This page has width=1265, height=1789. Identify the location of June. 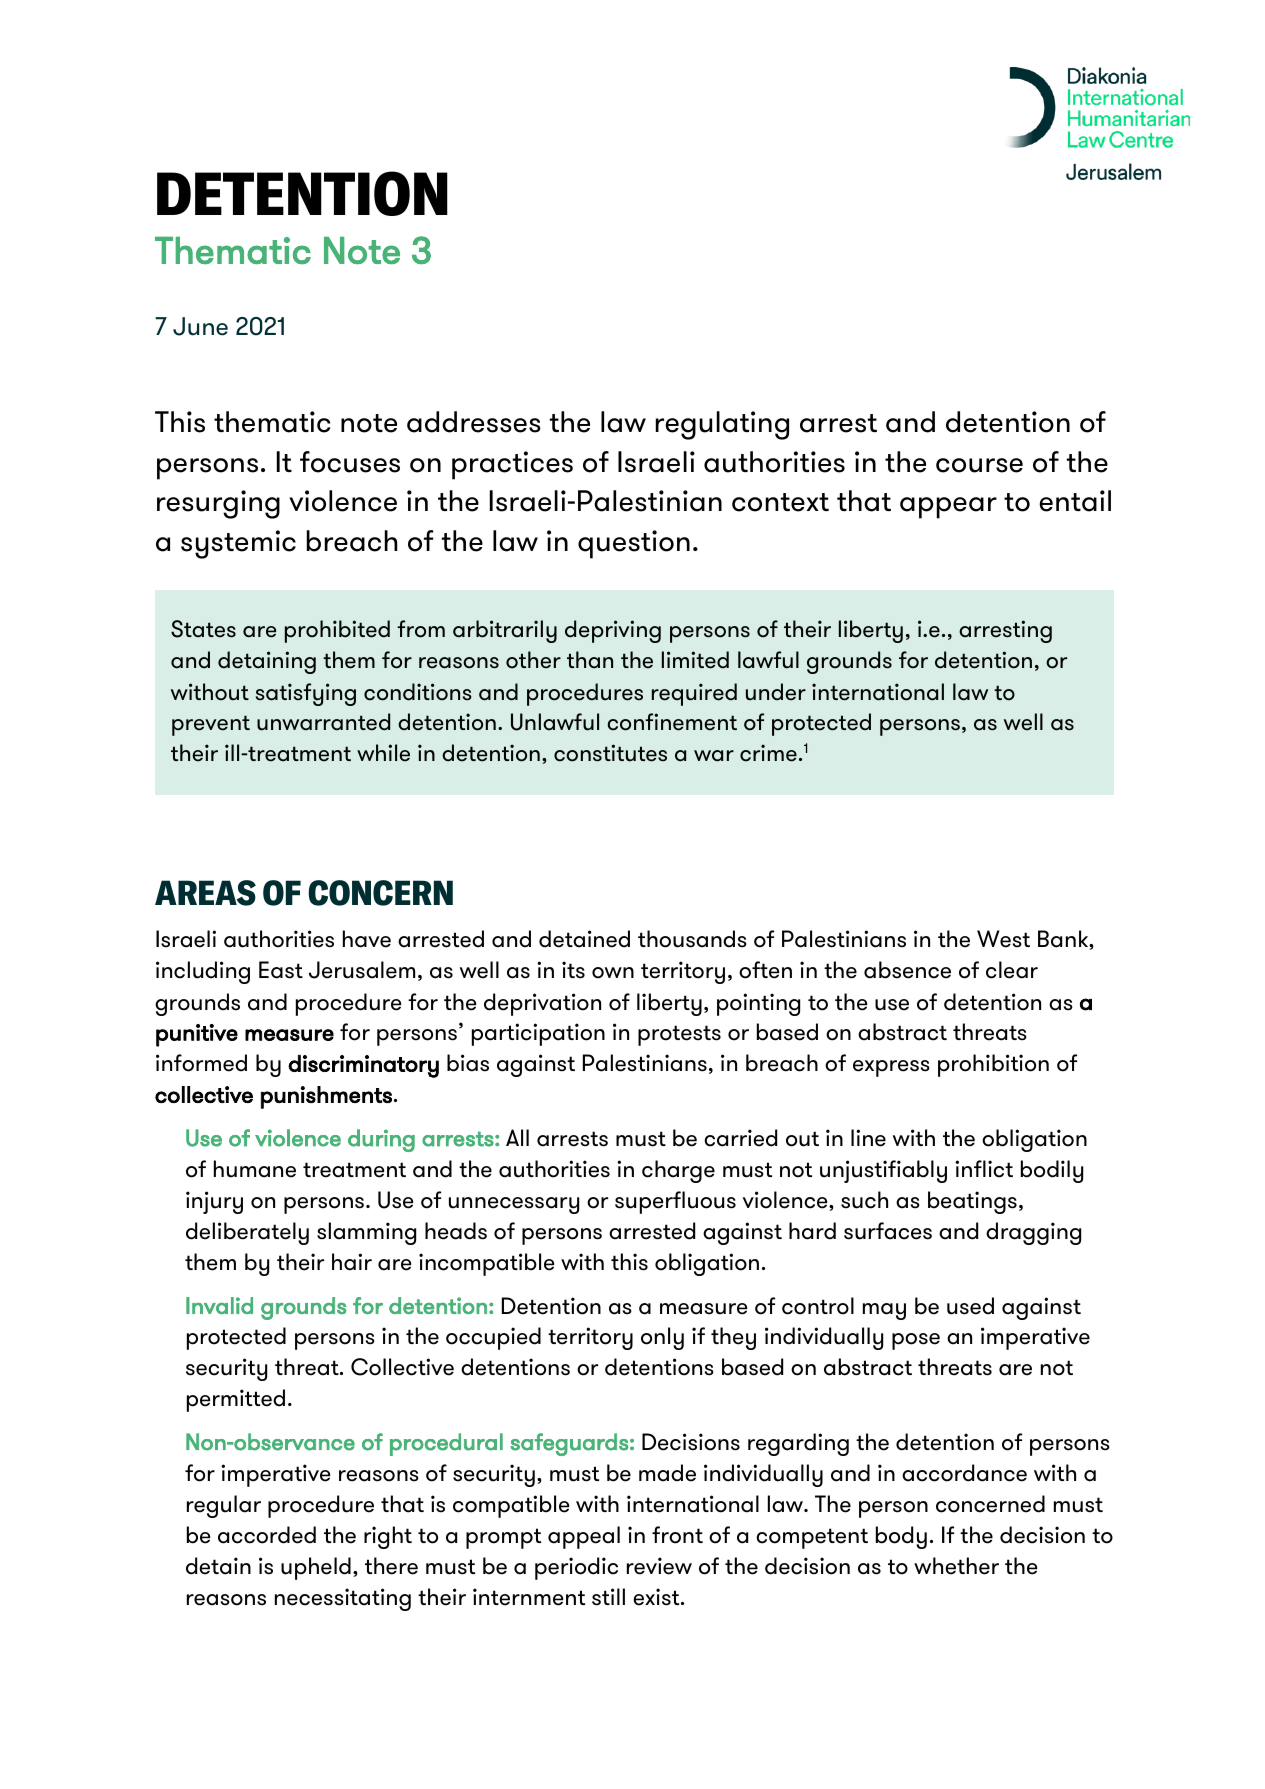
(200, 326).
